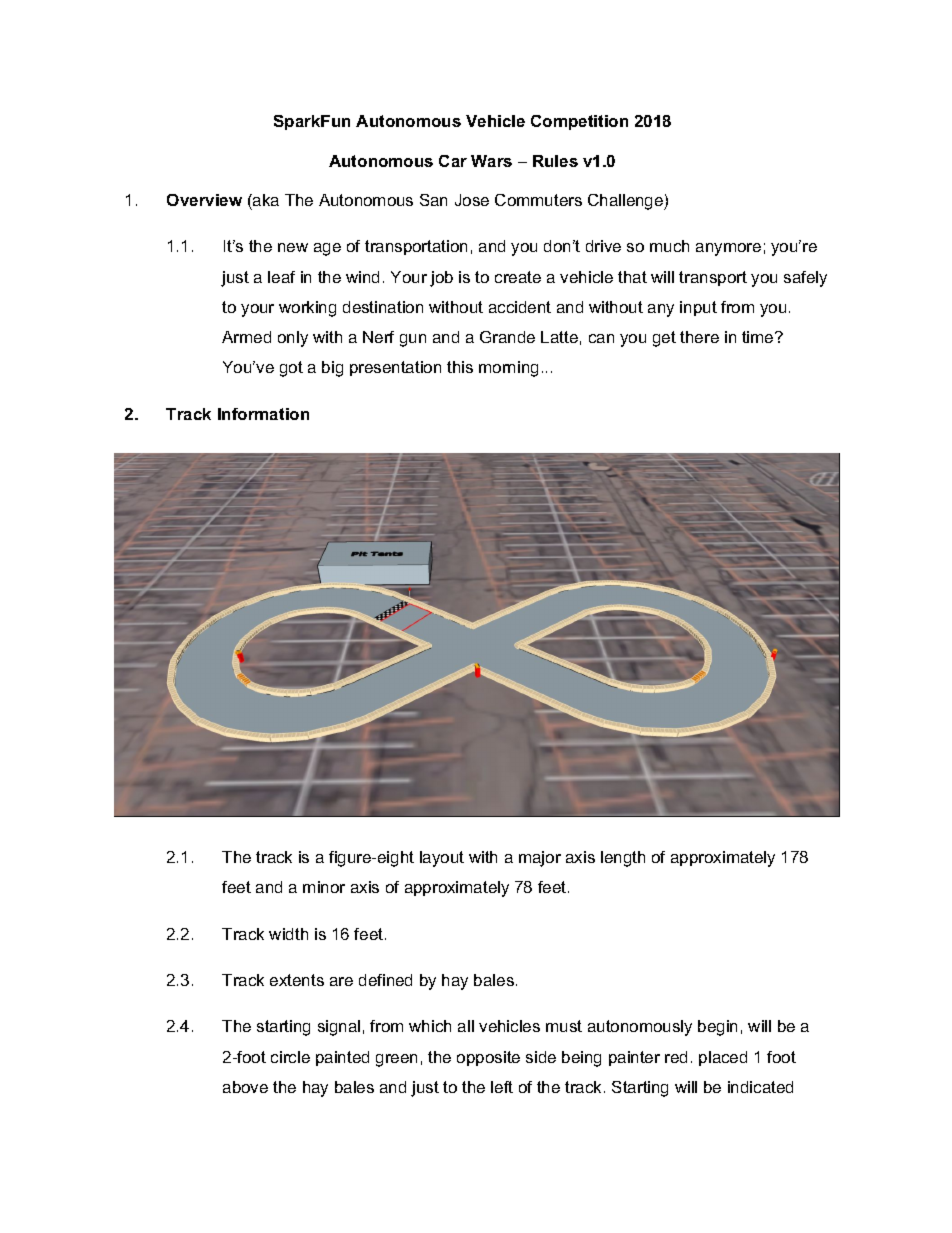  I want to click on time, so click(759, 337).
